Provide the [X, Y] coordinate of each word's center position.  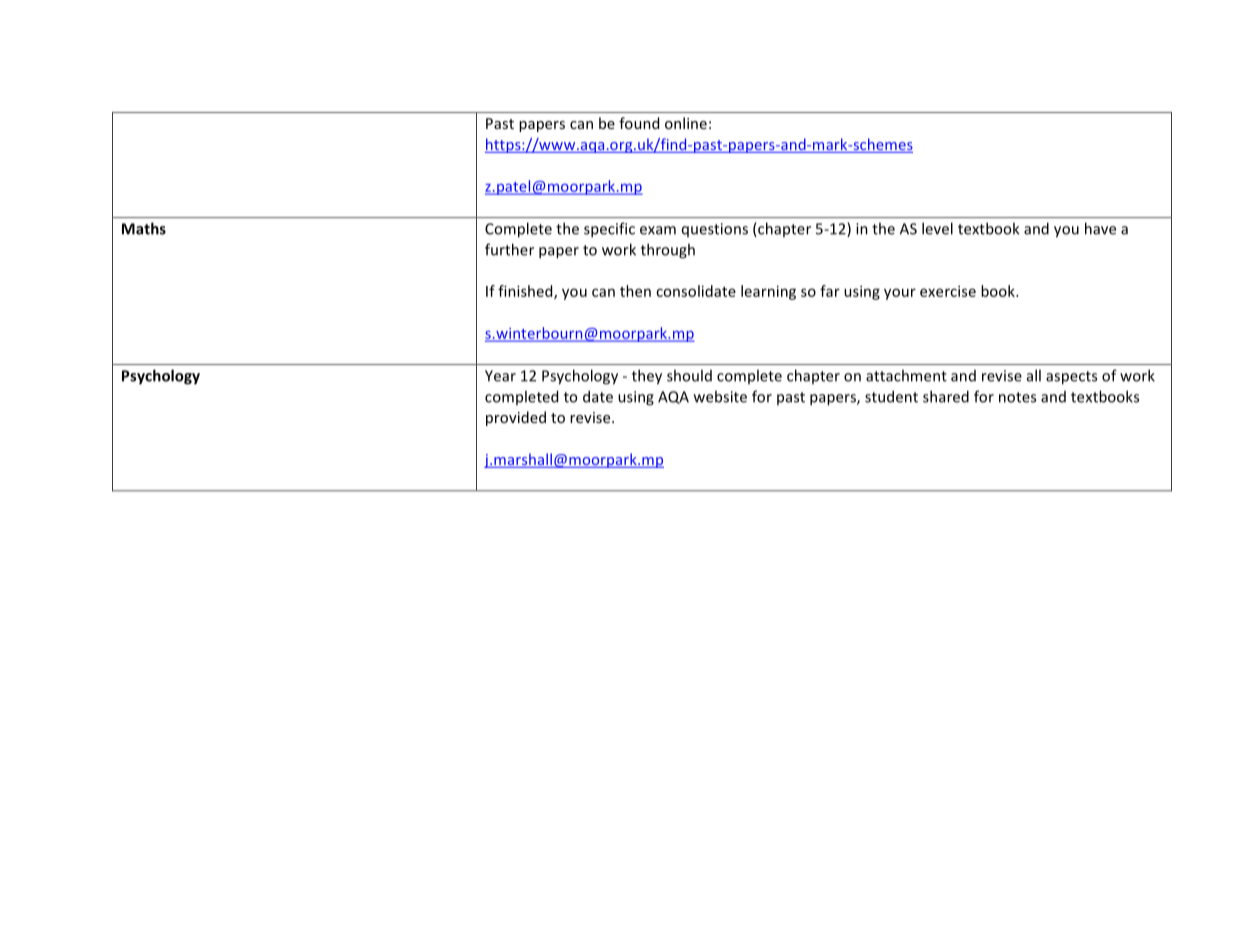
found [639, 123]
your [900, 294]
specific [609, 230]
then [635, 291]
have [1100, 228]
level [937, 228]
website [720, 396]
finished [526, 292]
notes [1017, 397]
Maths [144, 228]
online [686, 123]
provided [516, 418]
